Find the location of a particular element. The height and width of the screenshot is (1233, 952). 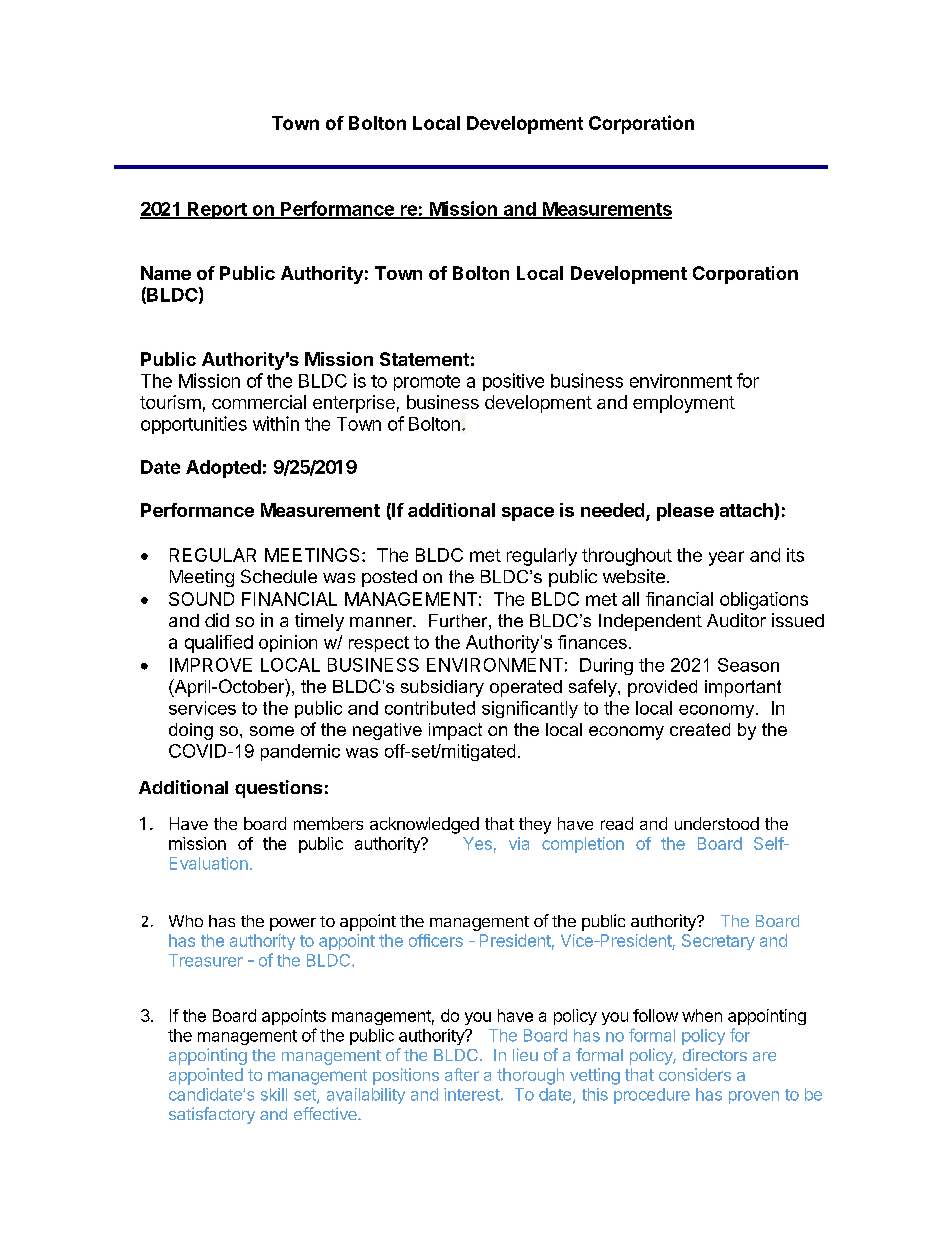

after is located at coordinates (462, 1074).
